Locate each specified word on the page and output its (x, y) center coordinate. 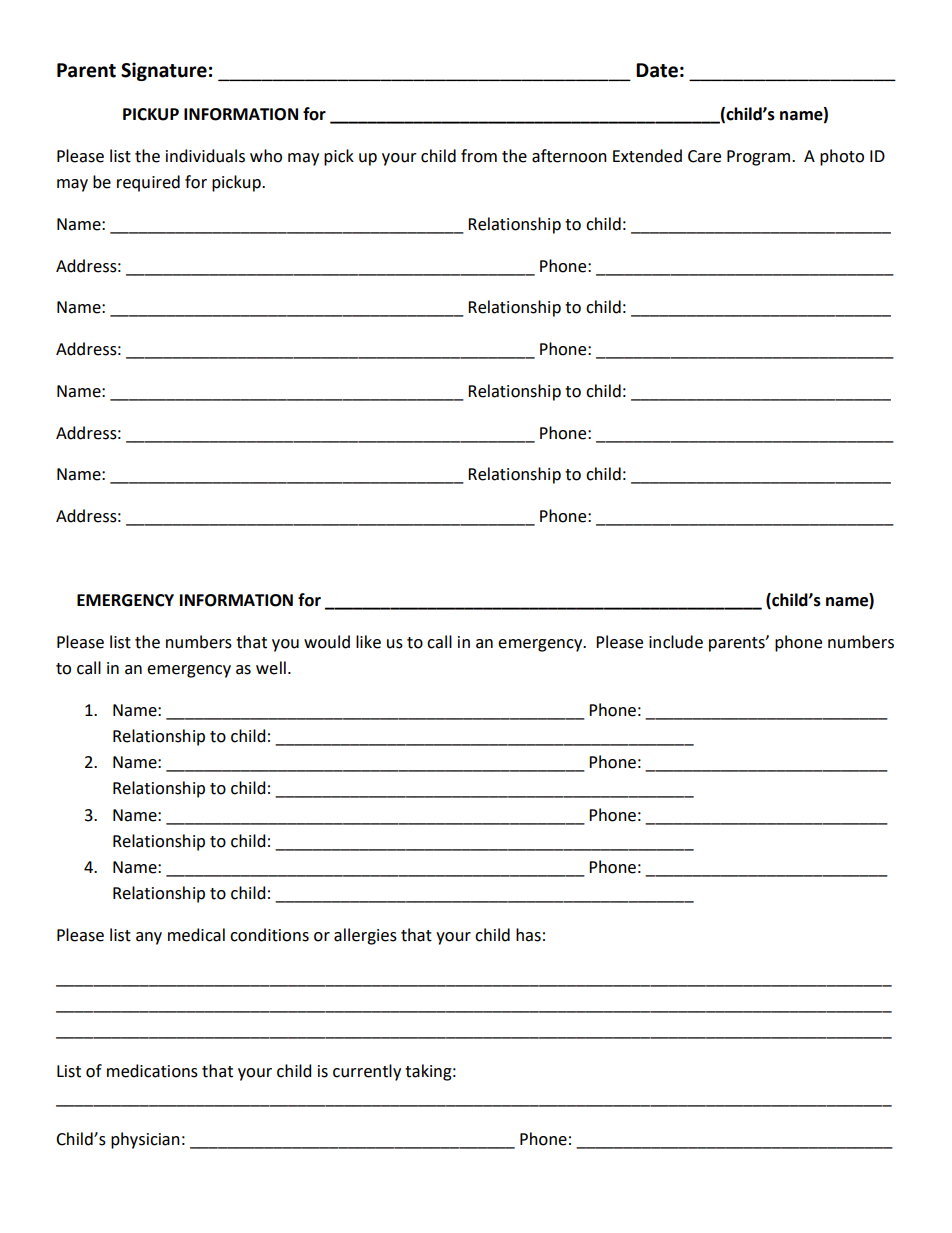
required (148, 183)
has (528, 935)
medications (152, 1071)
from (479, 156)
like (368, 642)
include (676, 642)
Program (760, 158)
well (271, 668)
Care (704, 156)
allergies (365, 936)
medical (196, 935)
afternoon (569, 156)
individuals (205, 156)
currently (367, 1072)
